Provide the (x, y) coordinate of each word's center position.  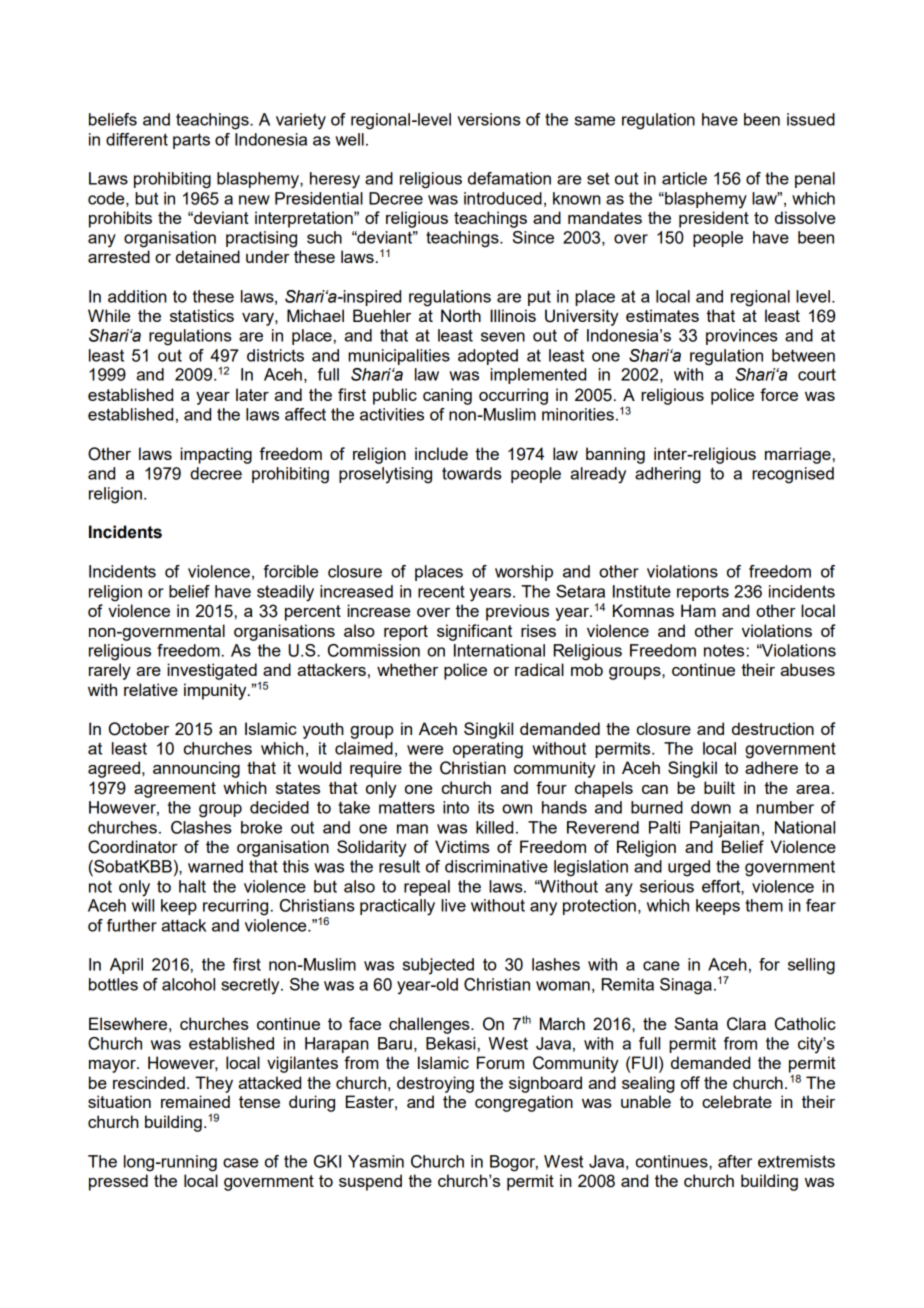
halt (192, 886)
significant (474, 632)
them (764, 905)
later (252, 394)
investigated (212, 671)
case (240, 1163)
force (779, 394)
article (684, 178)
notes (724, 650)
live (453, 905)
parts (191, 141)
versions (489, 119)
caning (447, 396)
